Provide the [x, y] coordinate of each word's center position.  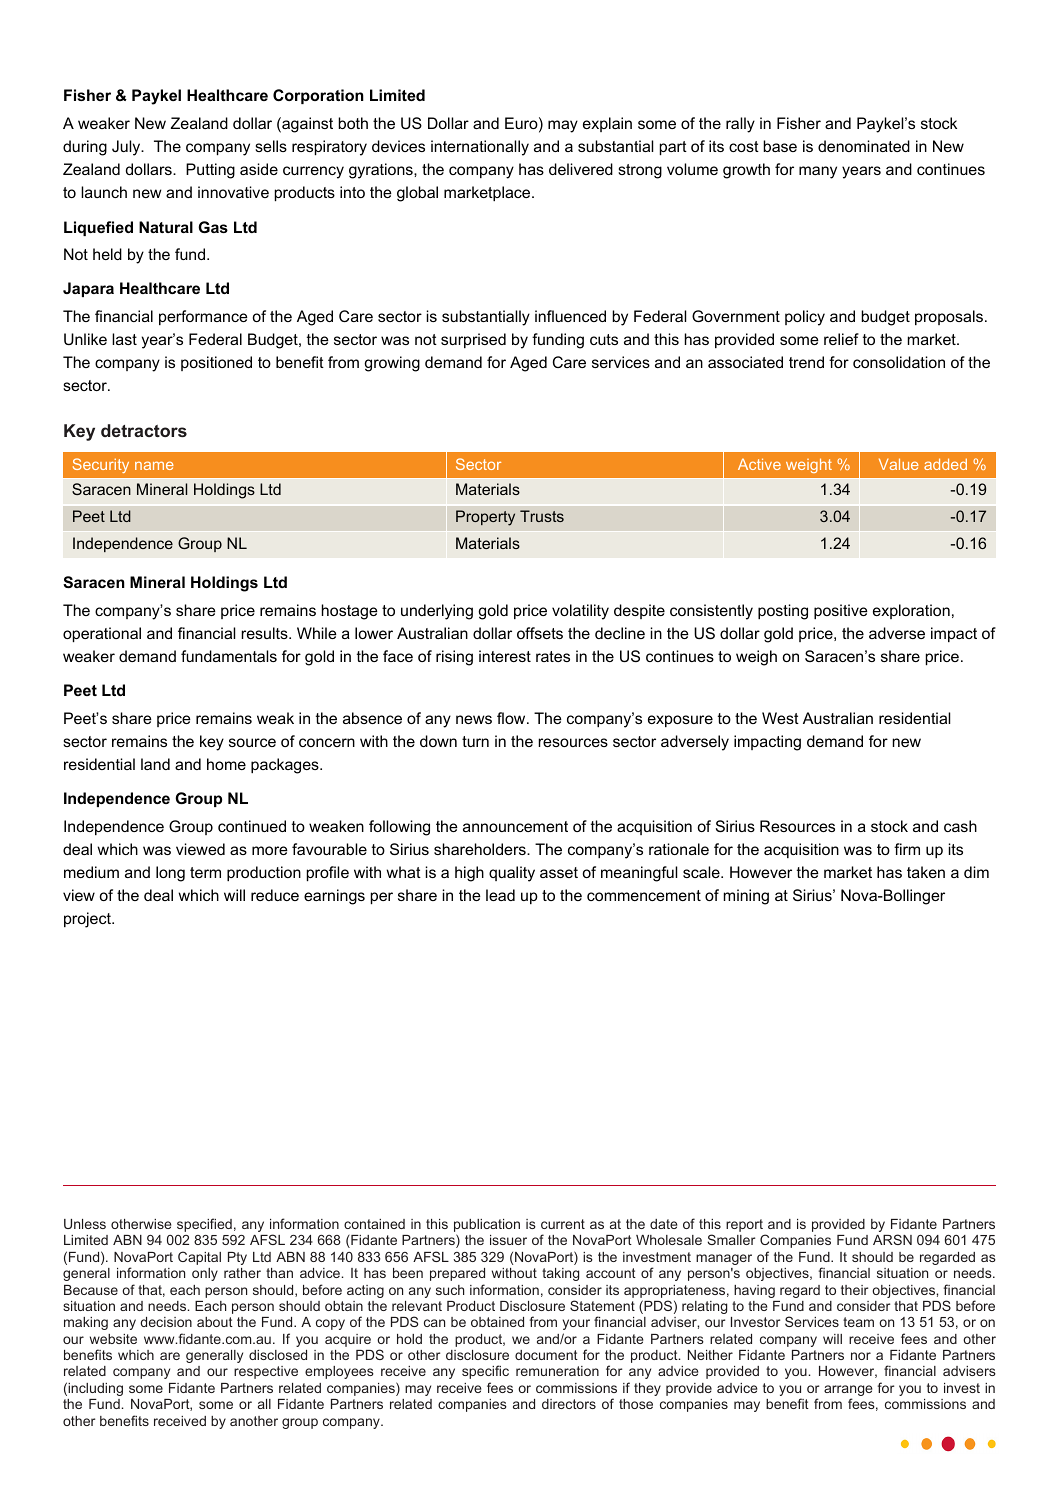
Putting [210, 171]
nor [861, 1356]
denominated [864, 146]
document [546, 1355]
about [215, 1322]
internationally [480, 148]
